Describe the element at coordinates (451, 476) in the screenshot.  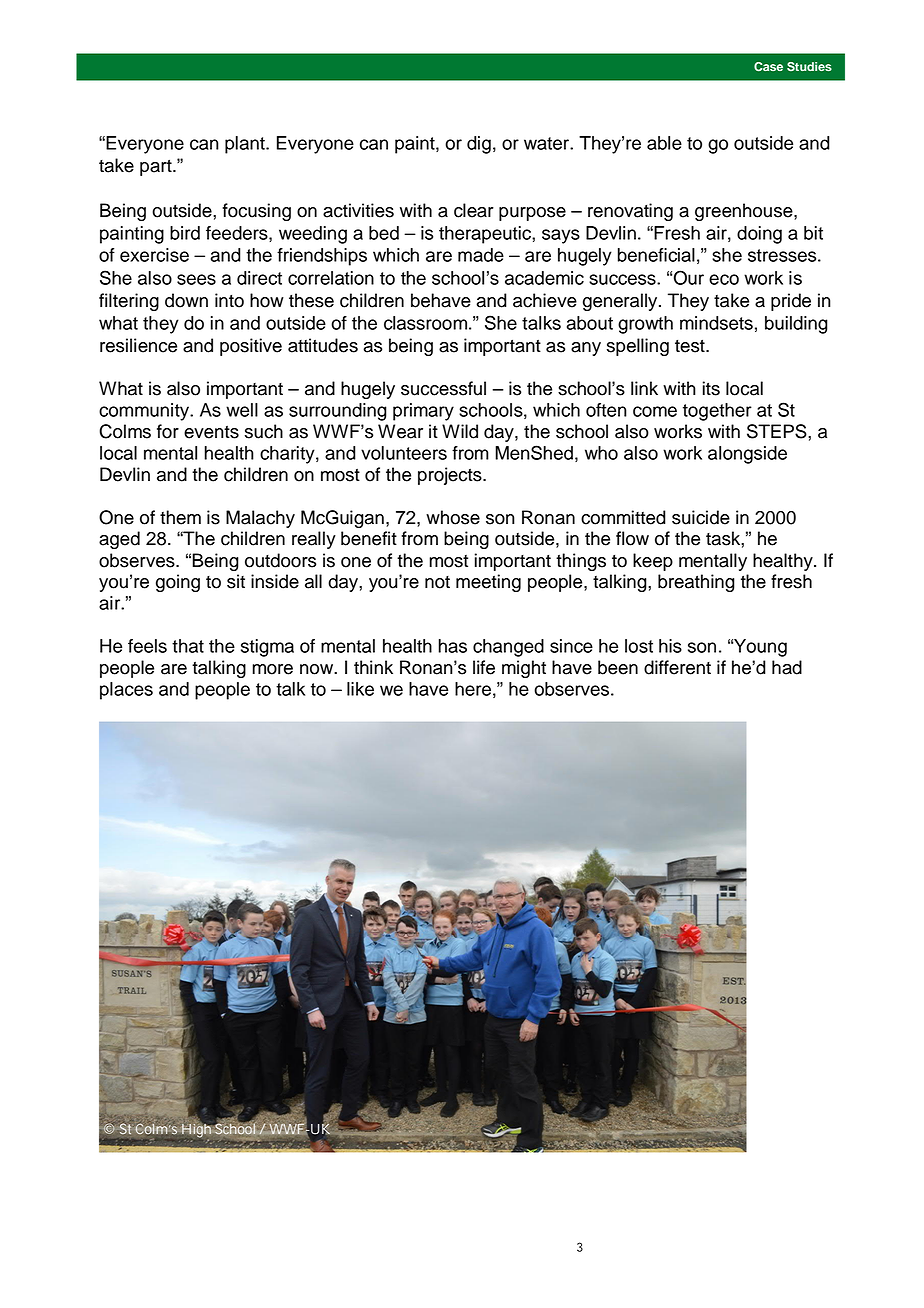
I see `projects` at that location.
